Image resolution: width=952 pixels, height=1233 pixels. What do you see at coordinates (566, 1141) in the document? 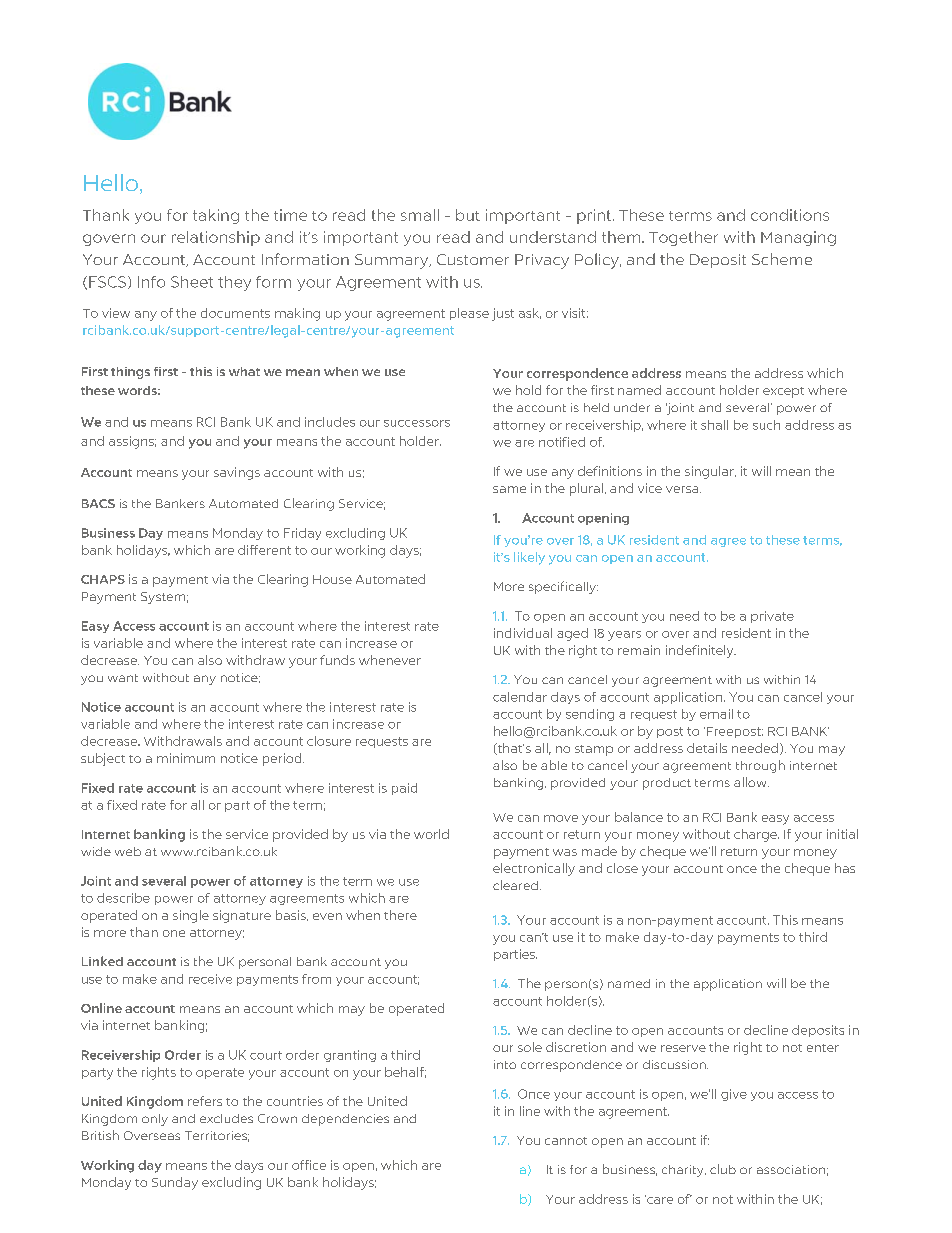
I see `cannot` at bounding box center [566, 1141].
